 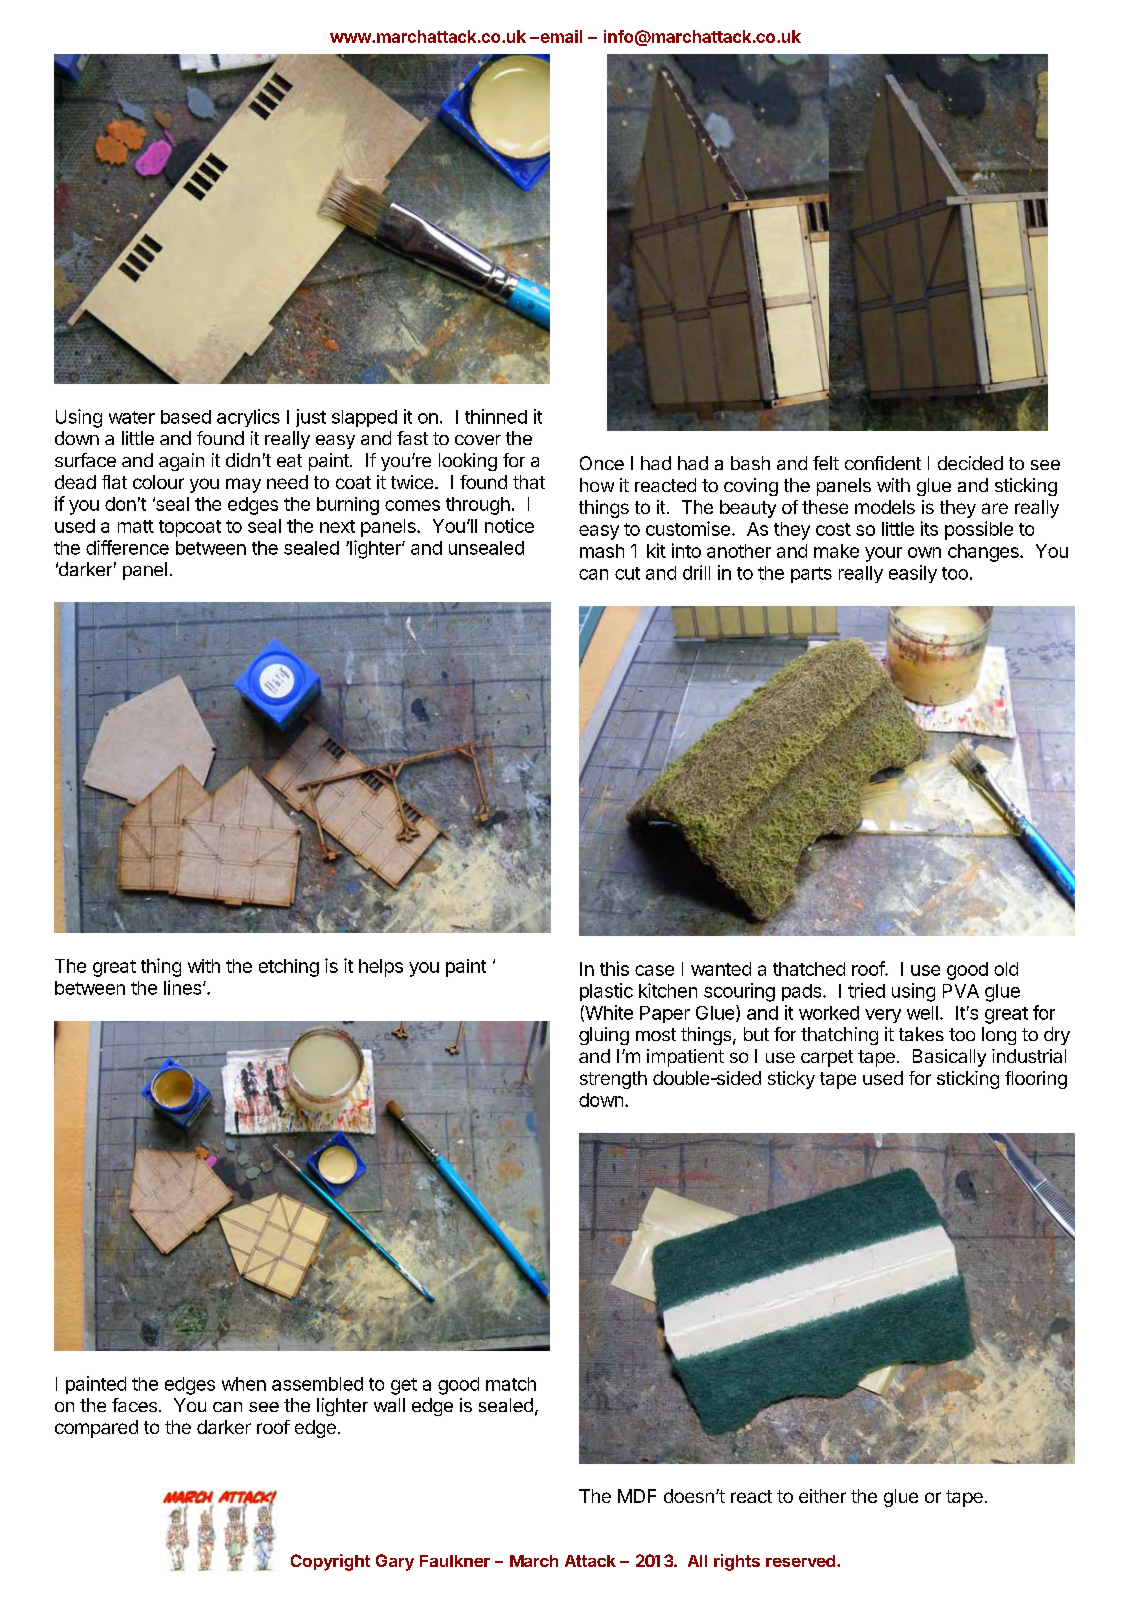 I want to click on compared, so click(x=96, y=1429).
